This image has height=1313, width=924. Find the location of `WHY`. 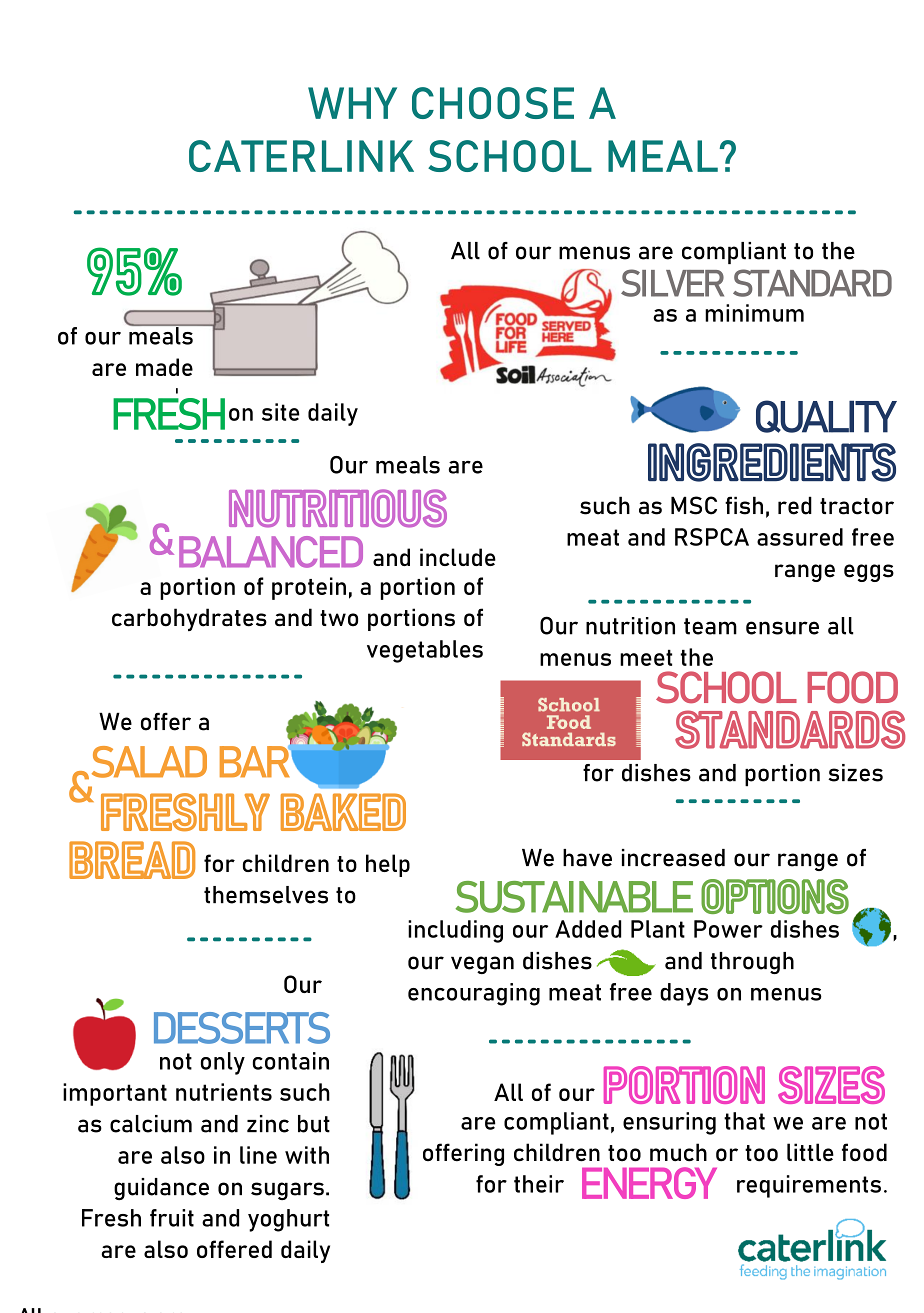

WHY is located at coordinates (352, 103).
